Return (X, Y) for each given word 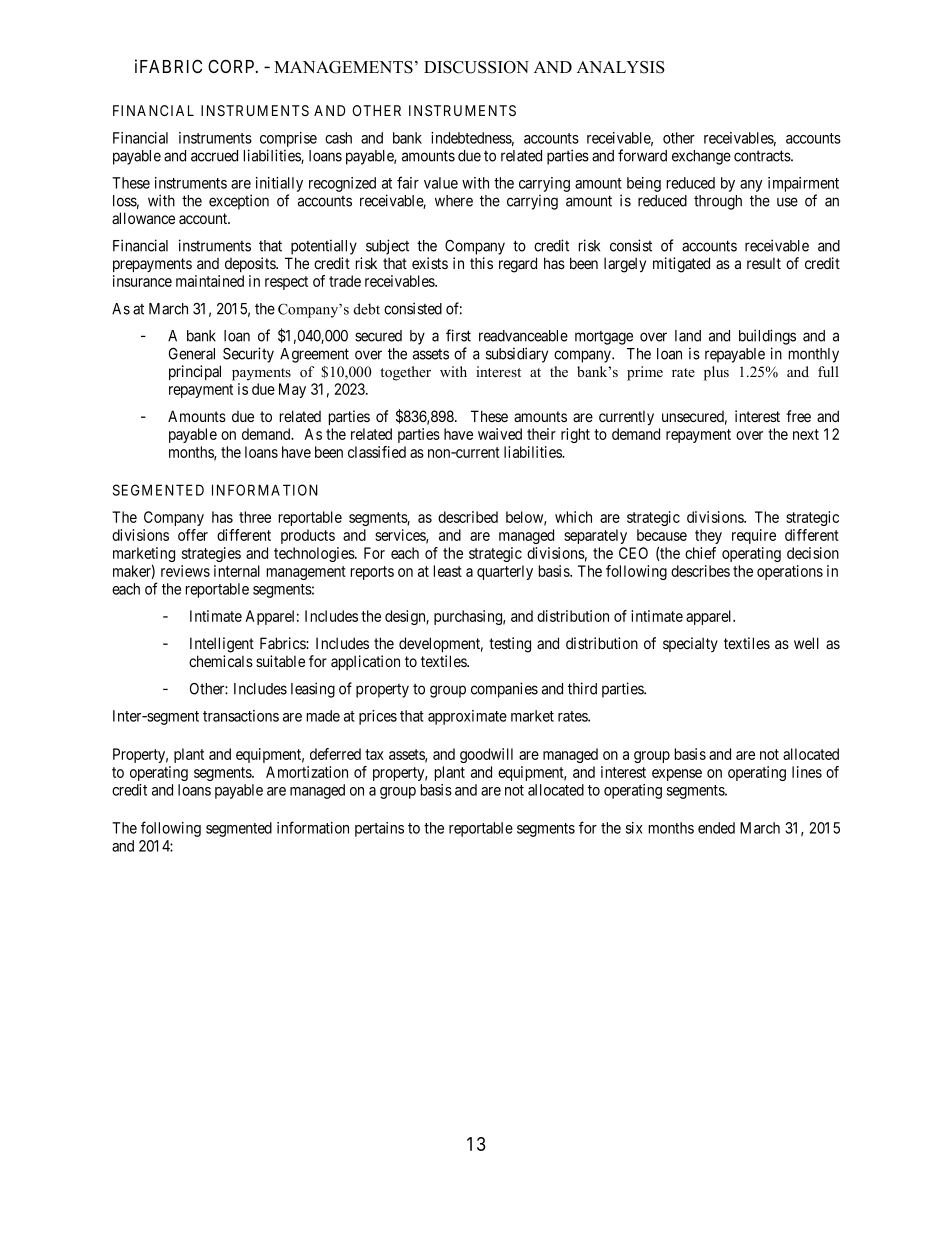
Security (248, 355)
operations (790, 572)
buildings (767, 337)
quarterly (505, 572)
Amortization (307, 772)
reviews (185, 571)
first (458, 335)
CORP (232, 66)
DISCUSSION (476, 67)
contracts (763, 156)
